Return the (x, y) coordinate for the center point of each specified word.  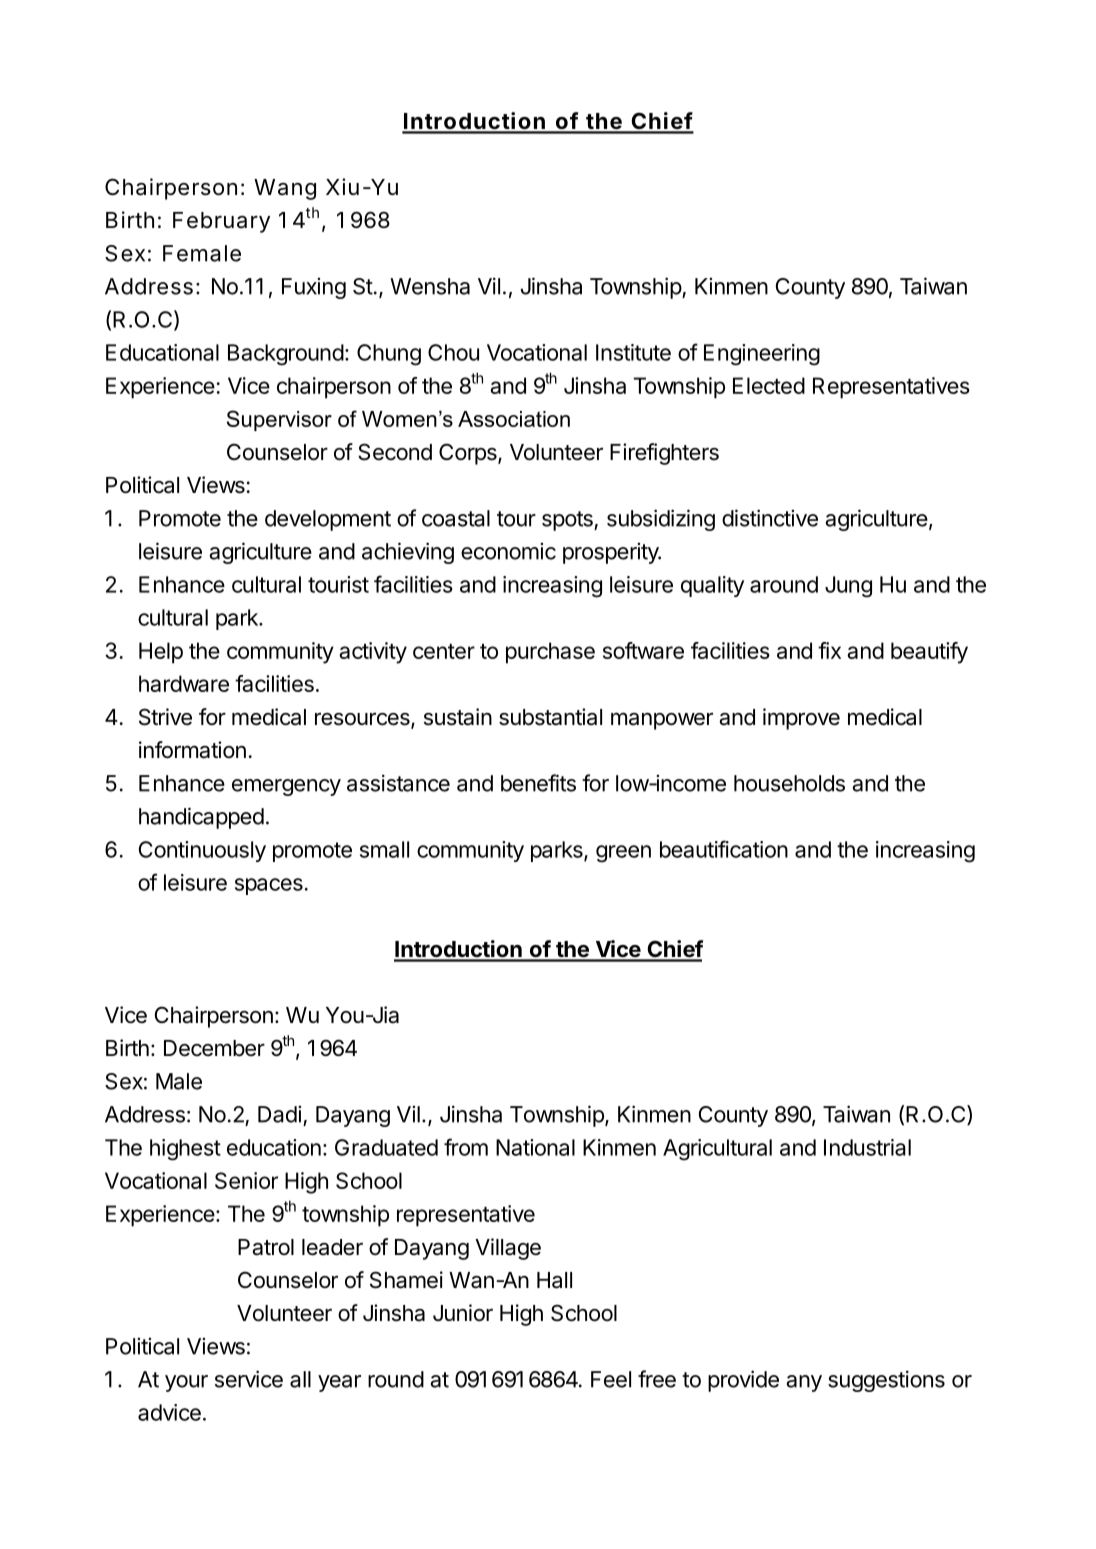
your (186, 1383)
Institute (633, 352)
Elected (769, 385)
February (221, 222)
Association (514, 419)
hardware (184, 683)
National (535, 1147)
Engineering (762, 355)
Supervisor (279, 420)
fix (829, 650)
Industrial (867, 1147)
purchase (550, 653)
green (623, 854)
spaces (269, 886)
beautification (724, 849)
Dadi (279, 1114)
